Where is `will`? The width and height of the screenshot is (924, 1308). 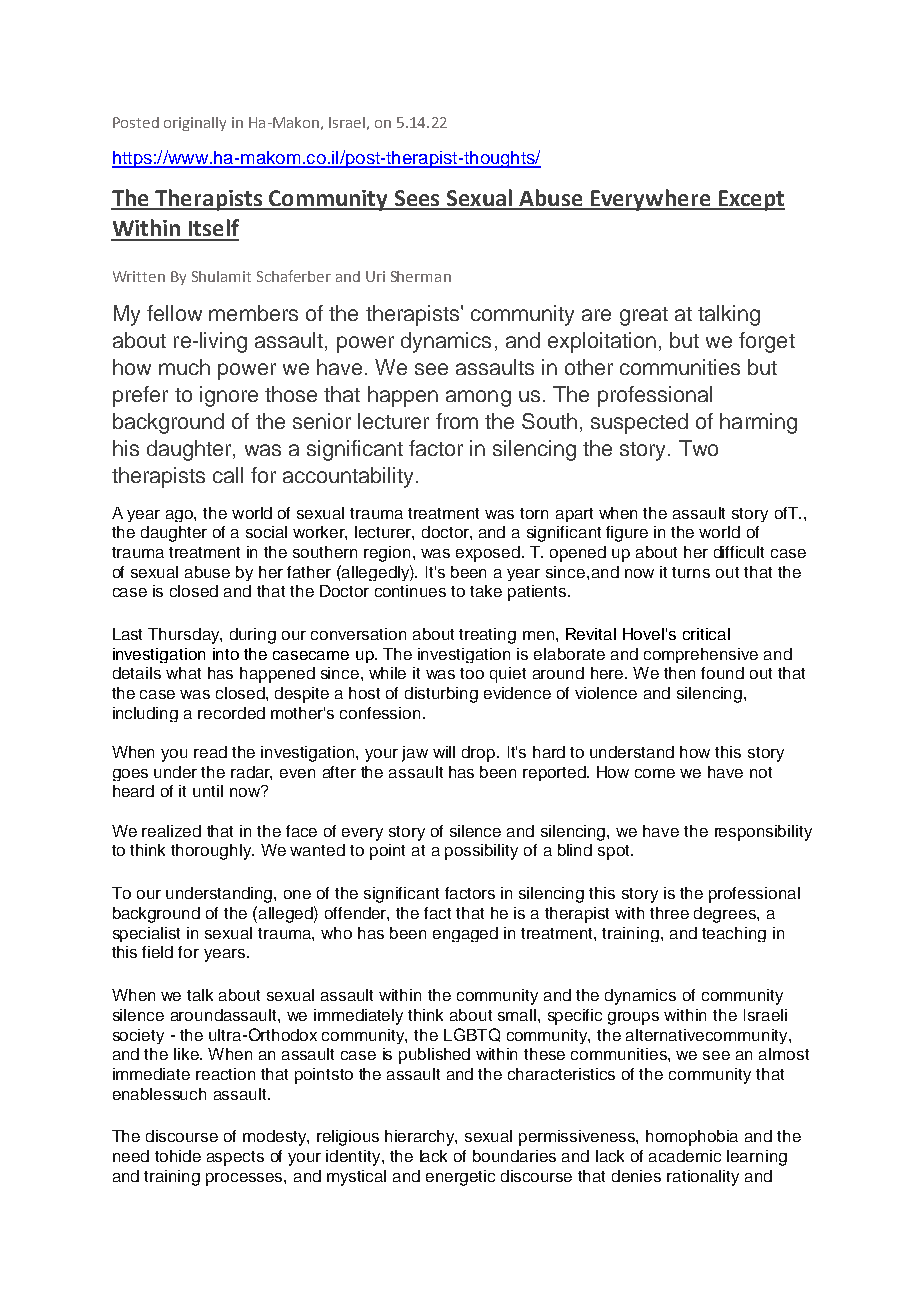 will is located at coordinates (444, 752).
